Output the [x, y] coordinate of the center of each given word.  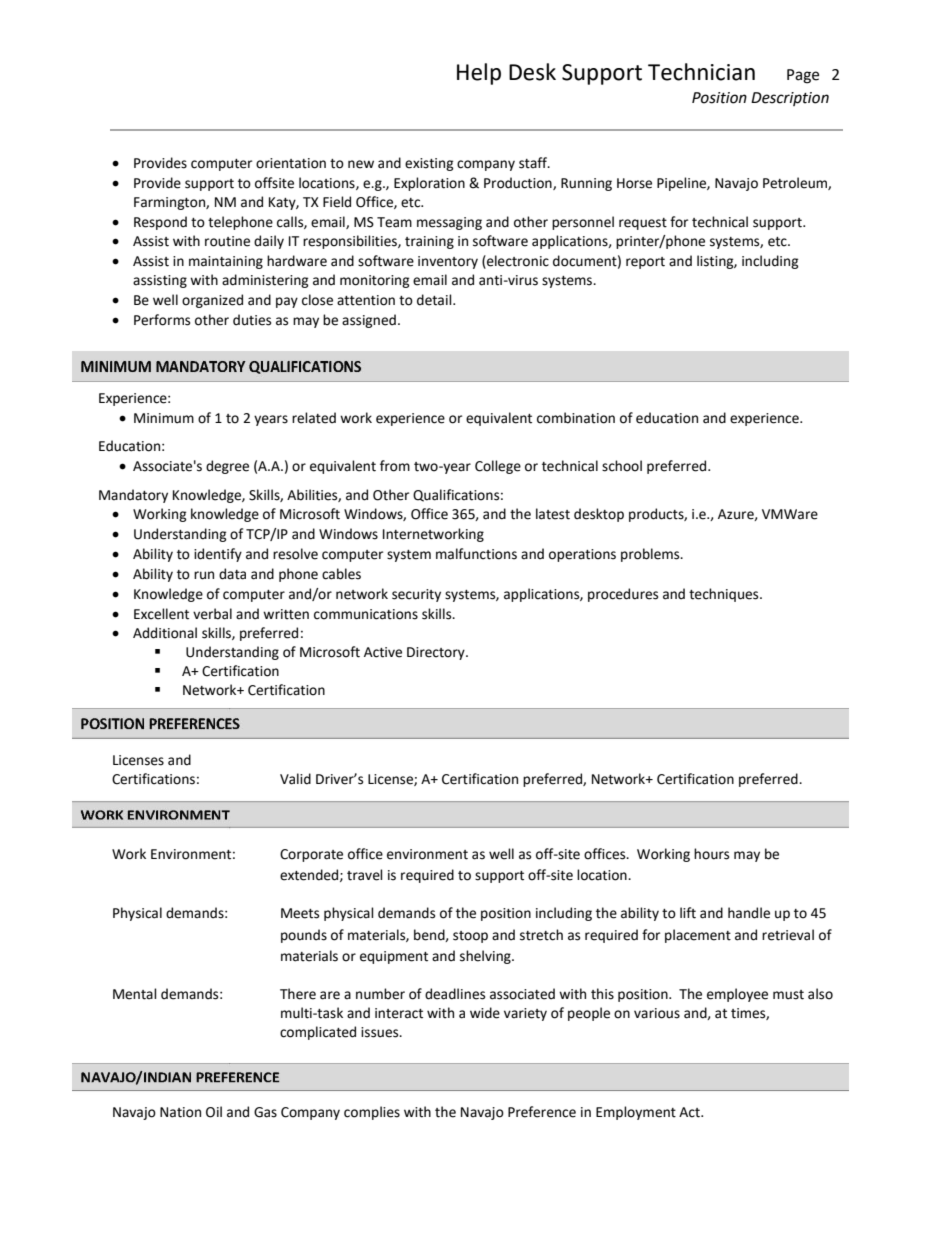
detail [435, 300]
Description [790, 99]
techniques [725, 595]
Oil [214, 1112]
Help [479, 74]
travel [365, 875]
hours [711, 854]
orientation [291, 163]
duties [252, 320]
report [645, 263]
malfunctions [476, 554]
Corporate [311, 855]
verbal [212, 614]
